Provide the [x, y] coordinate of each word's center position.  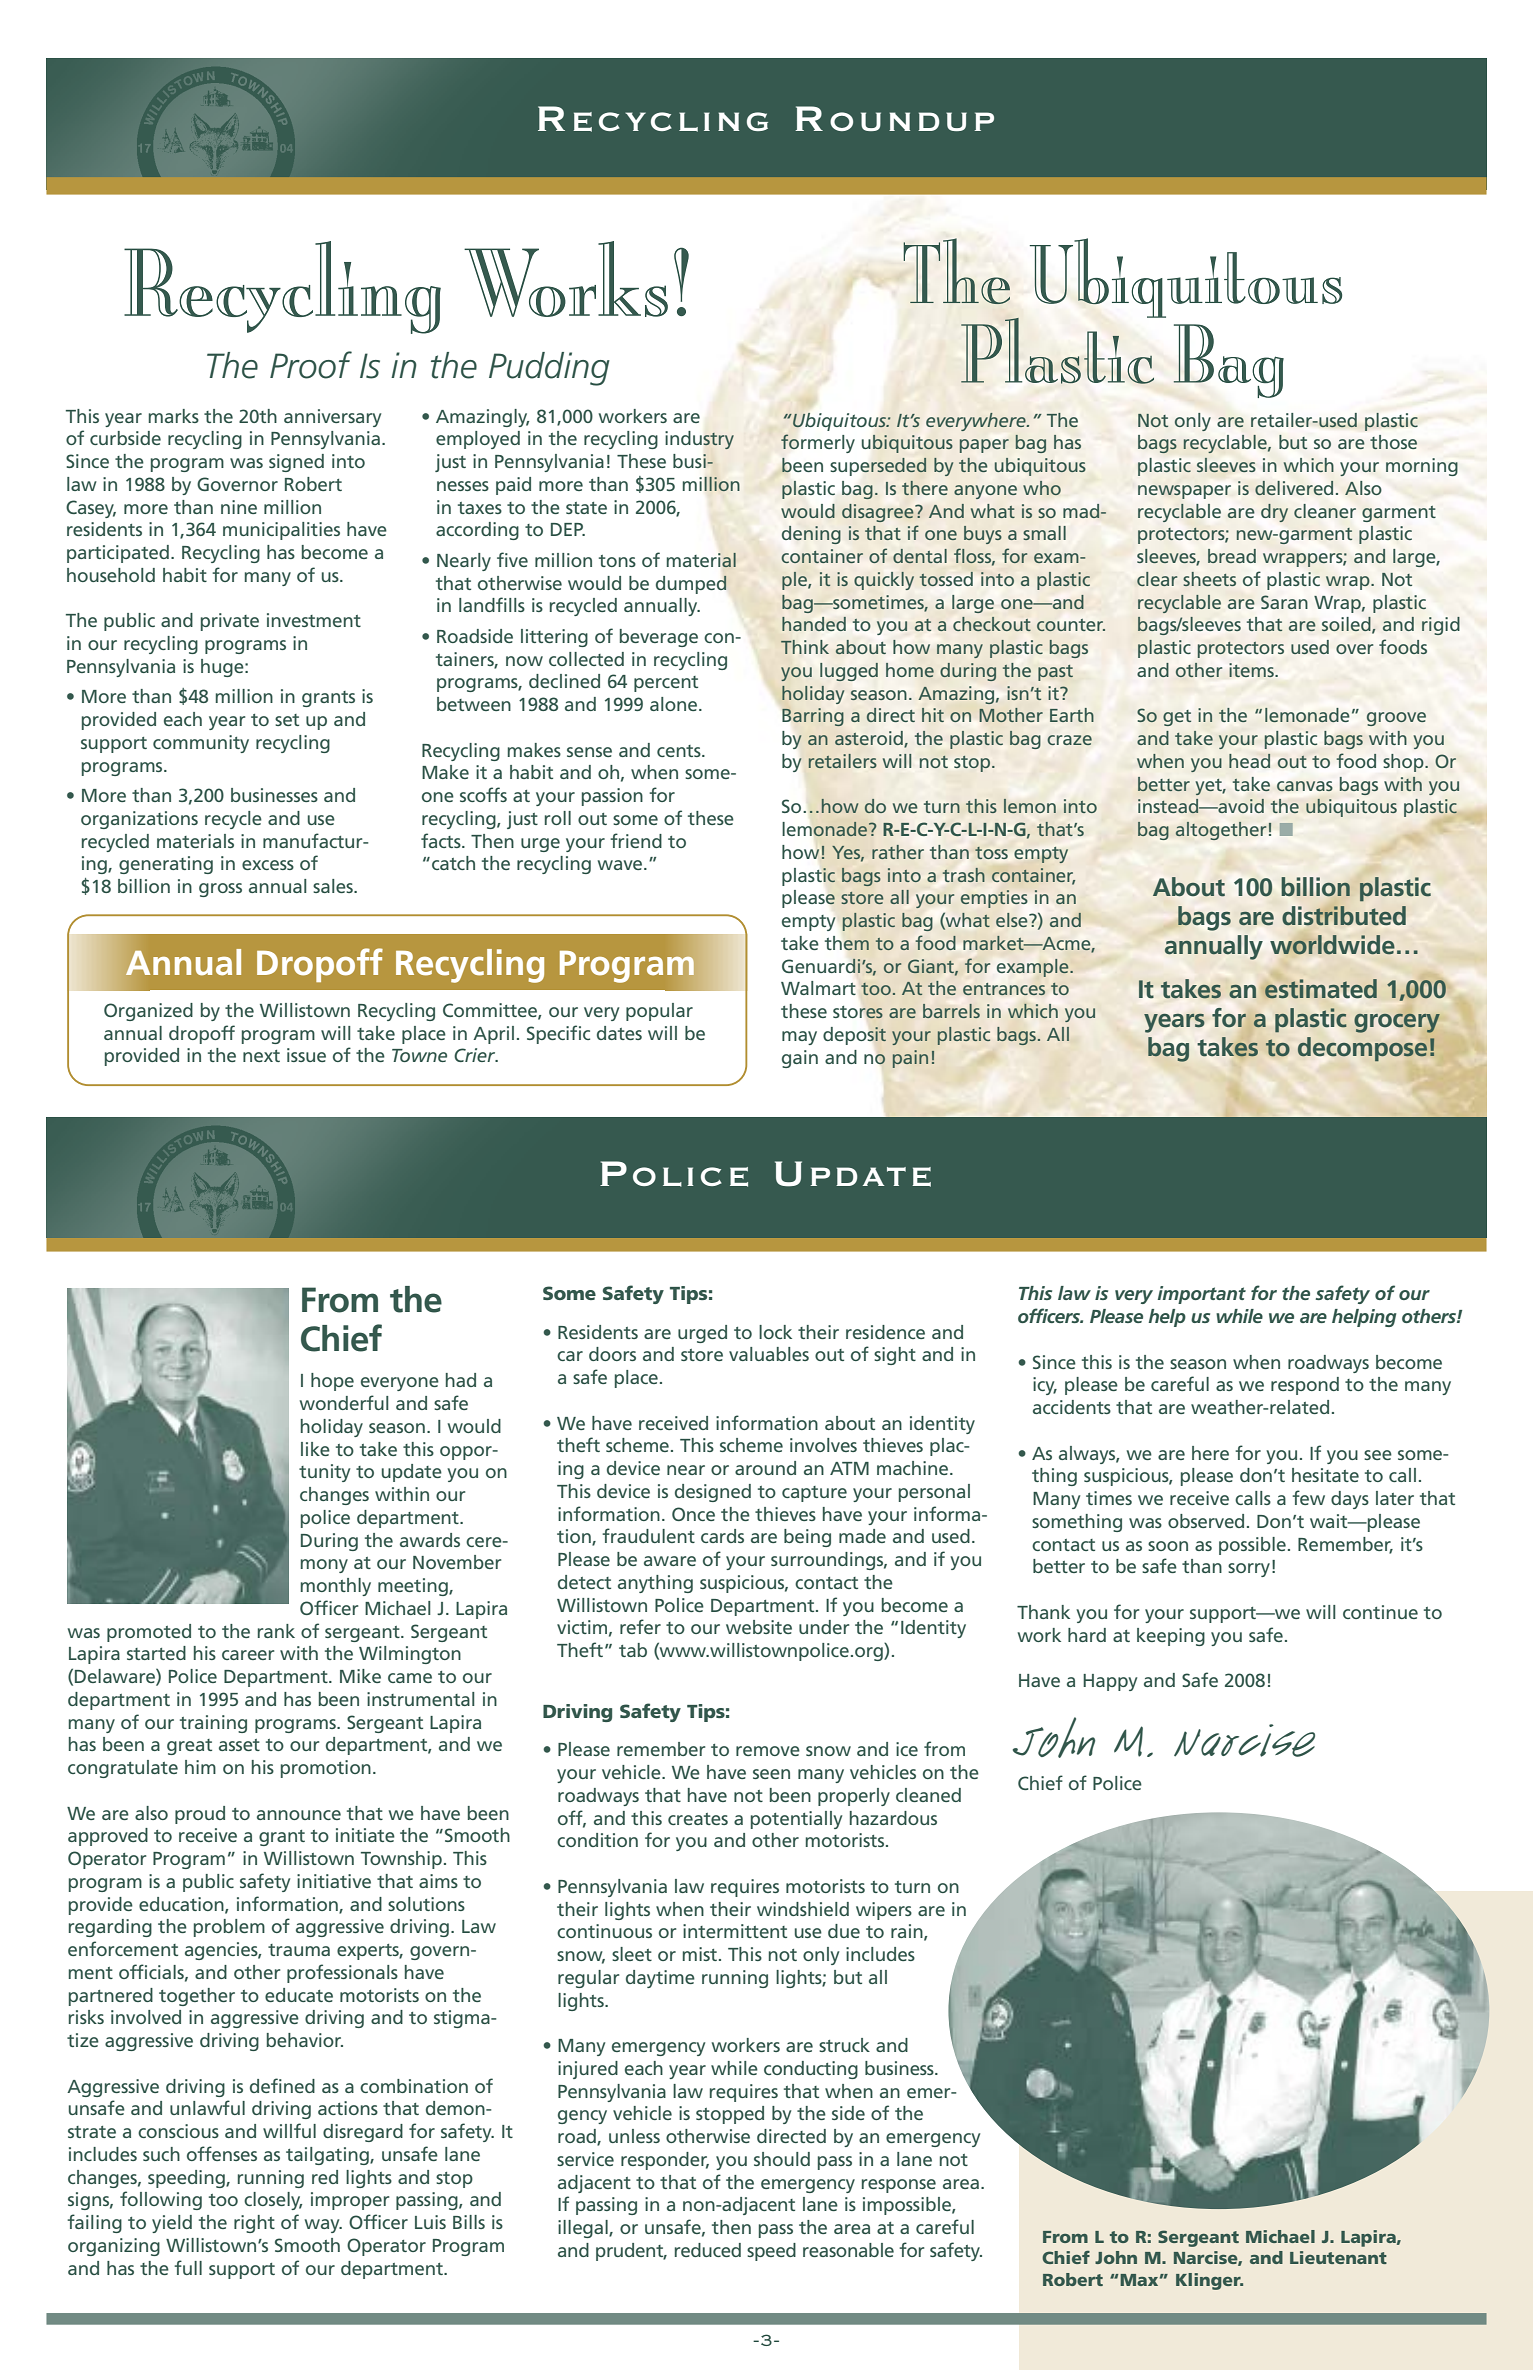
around [765, 1468]
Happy [1110, 1682]
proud [200, 1815]
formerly [818, 443]
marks [174, 416]
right [254, 2224]
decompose [1362, 1049]
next [261, 1056]
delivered [1294, 488]
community [201, 744]
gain [800, 1059]
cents [680, 751]
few [1308, 1497]
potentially [796, 1820]
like [315, 1449]
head [1249, 761]
